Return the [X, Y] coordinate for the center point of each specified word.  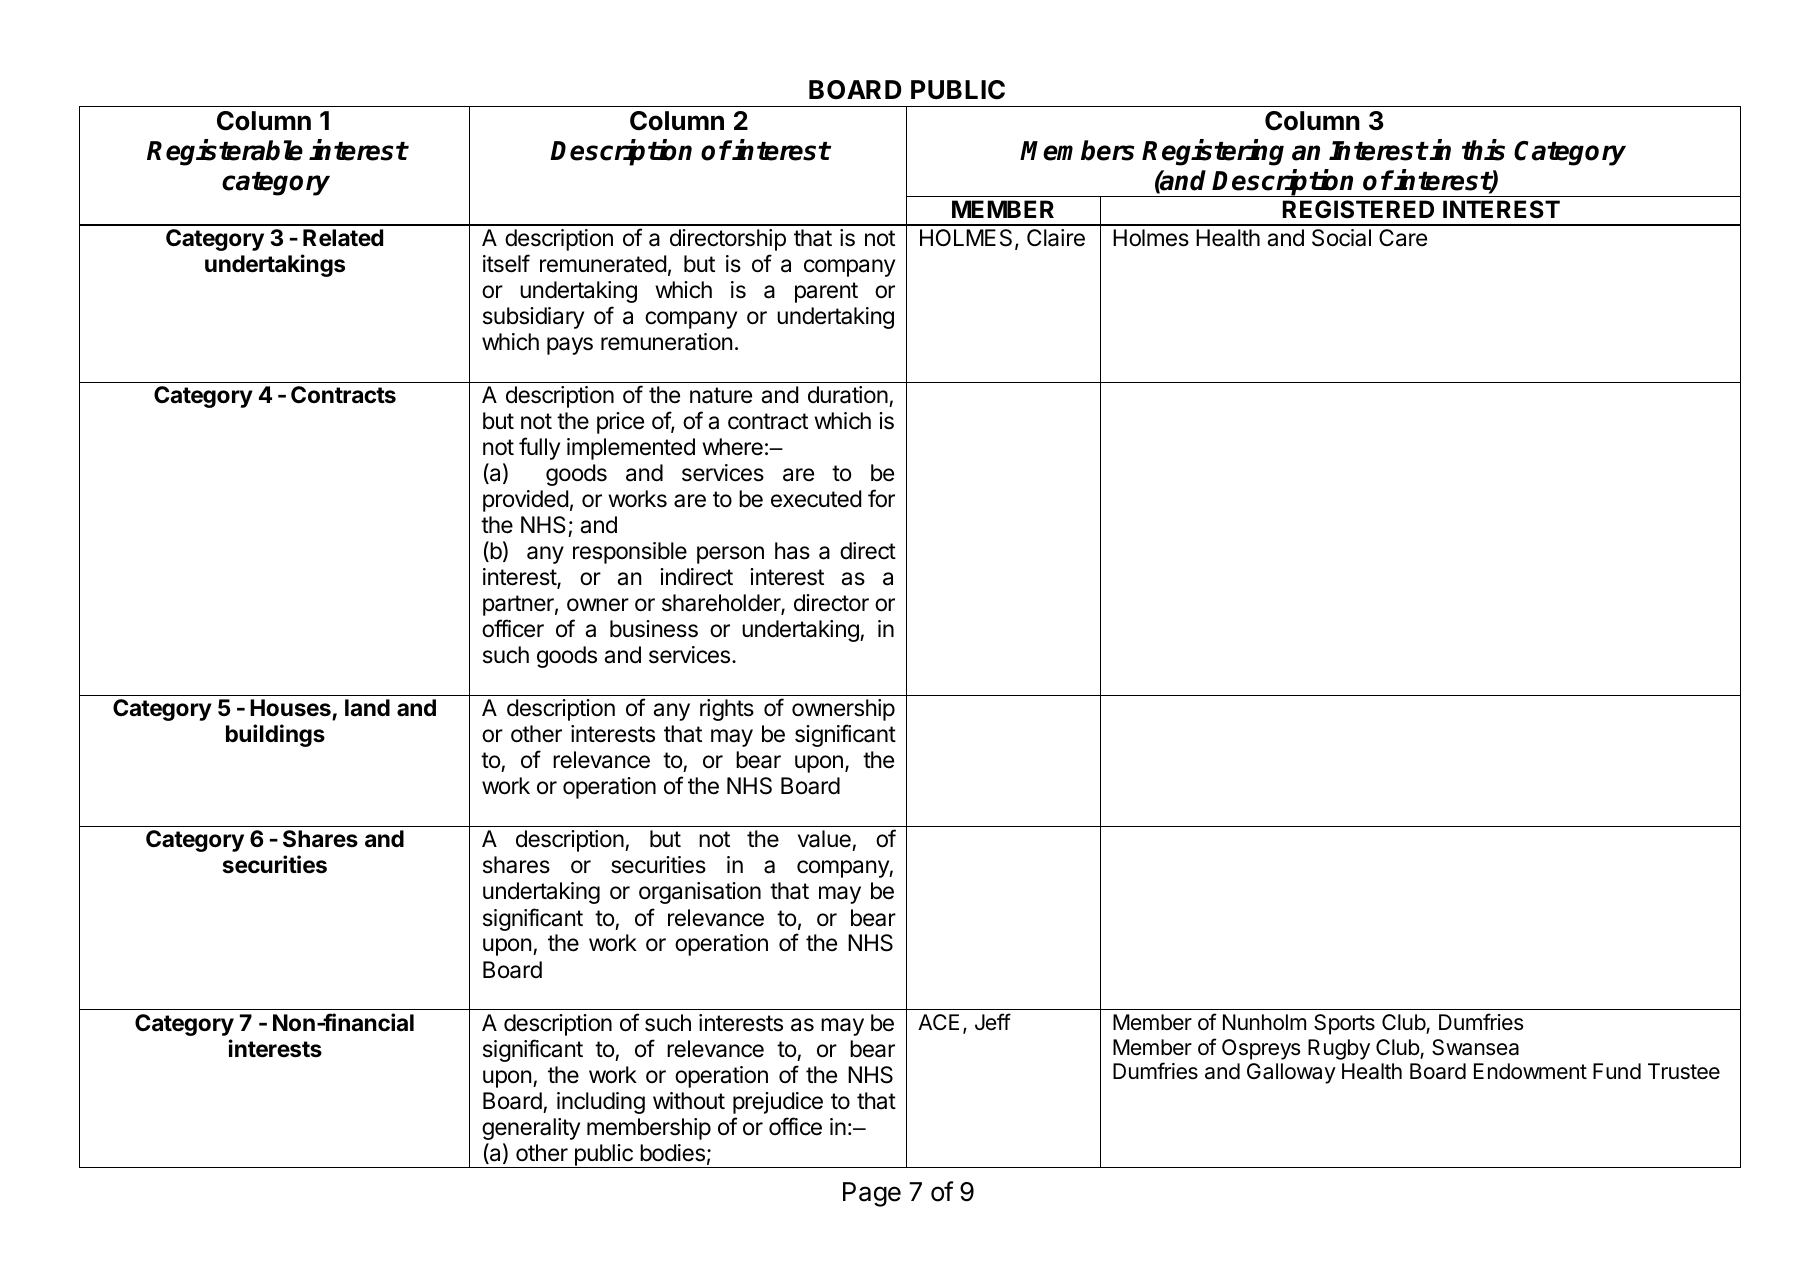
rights [727, 710]
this [1483, 150]
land [367, 708]
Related [343, 238]
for [881, 498]
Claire [1056, 238]
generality [531, 1129]
